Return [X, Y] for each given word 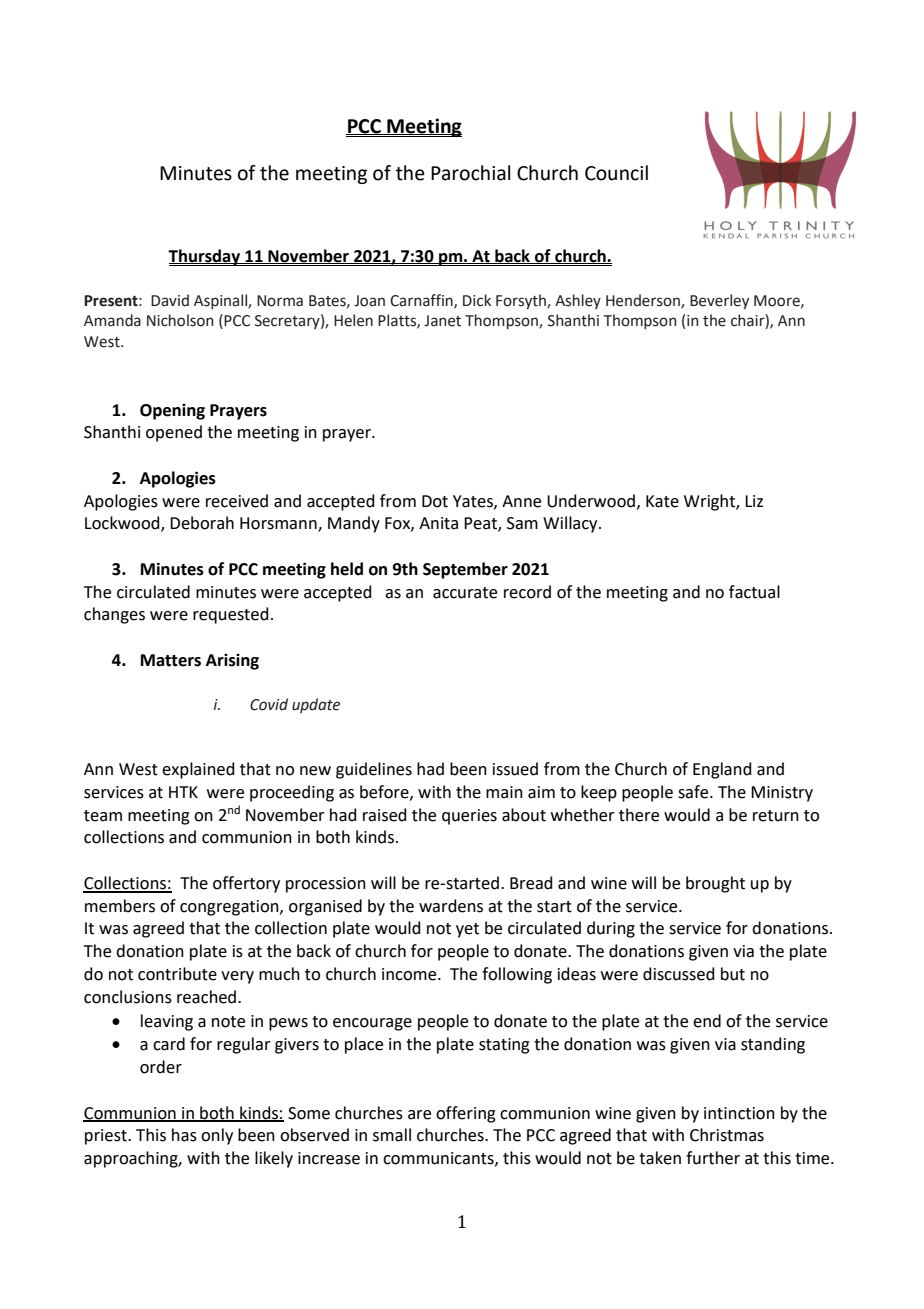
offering [466, 1114]
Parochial [470, 173]
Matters [171, 660]
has [184, 1135]
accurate [465, 593]
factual [754, 592]
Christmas [727, 1135]
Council [616, 173]
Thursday [205, 257]
